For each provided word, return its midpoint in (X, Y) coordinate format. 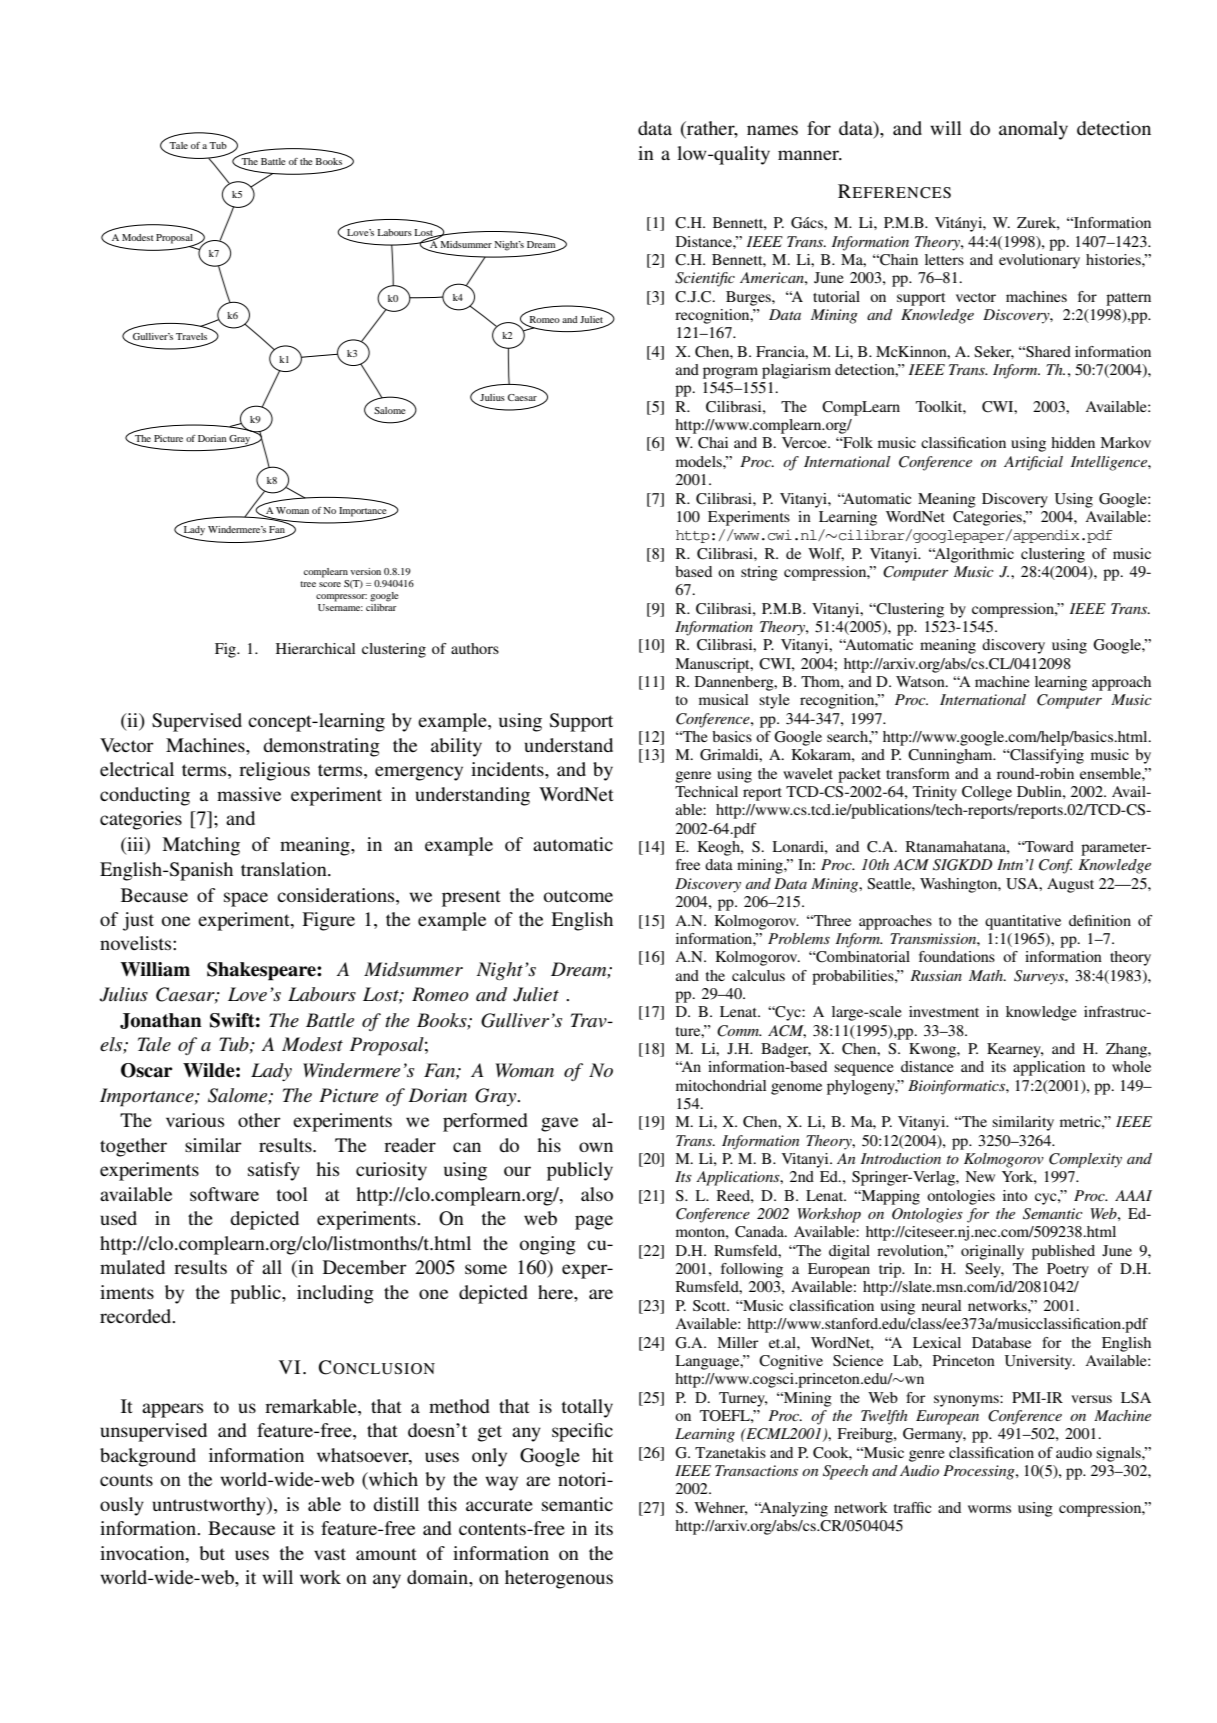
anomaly (1033, 130)
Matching (201, 846)
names (772, 130)
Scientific (705, 279)
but (212, 1553)
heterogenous (559, 1579)
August (1070, 885)
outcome (578, 896)
